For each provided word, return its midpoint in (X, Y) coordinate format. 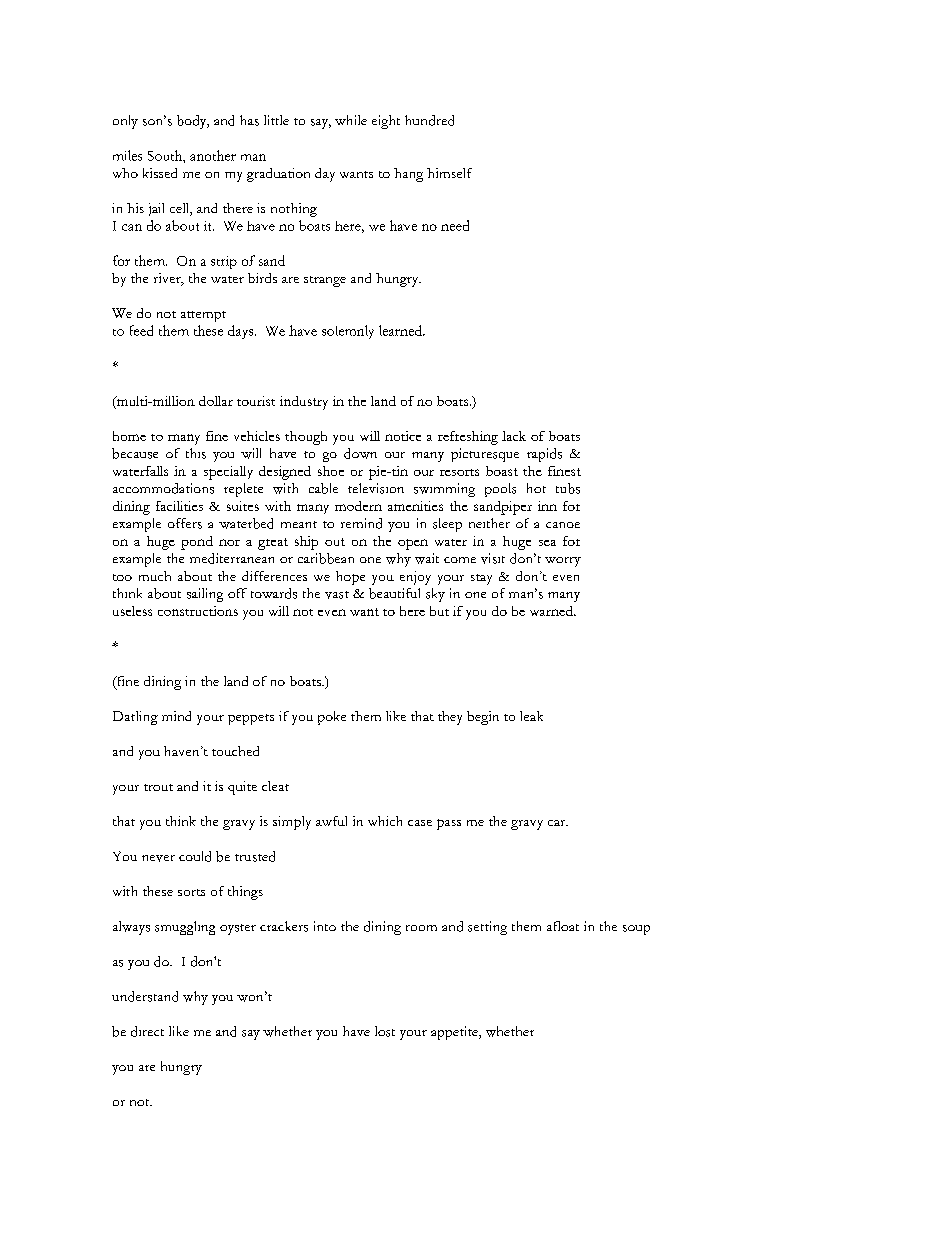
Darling (135, 718)
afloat (563, 926)
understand (145, 996)
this (196, 453)
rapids (544, 455)
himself (449, 173)
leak (531, 716)
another (213, 155)
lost (385, 1031)
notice (403, 436)
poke (332, 718)
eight (386, 122)
